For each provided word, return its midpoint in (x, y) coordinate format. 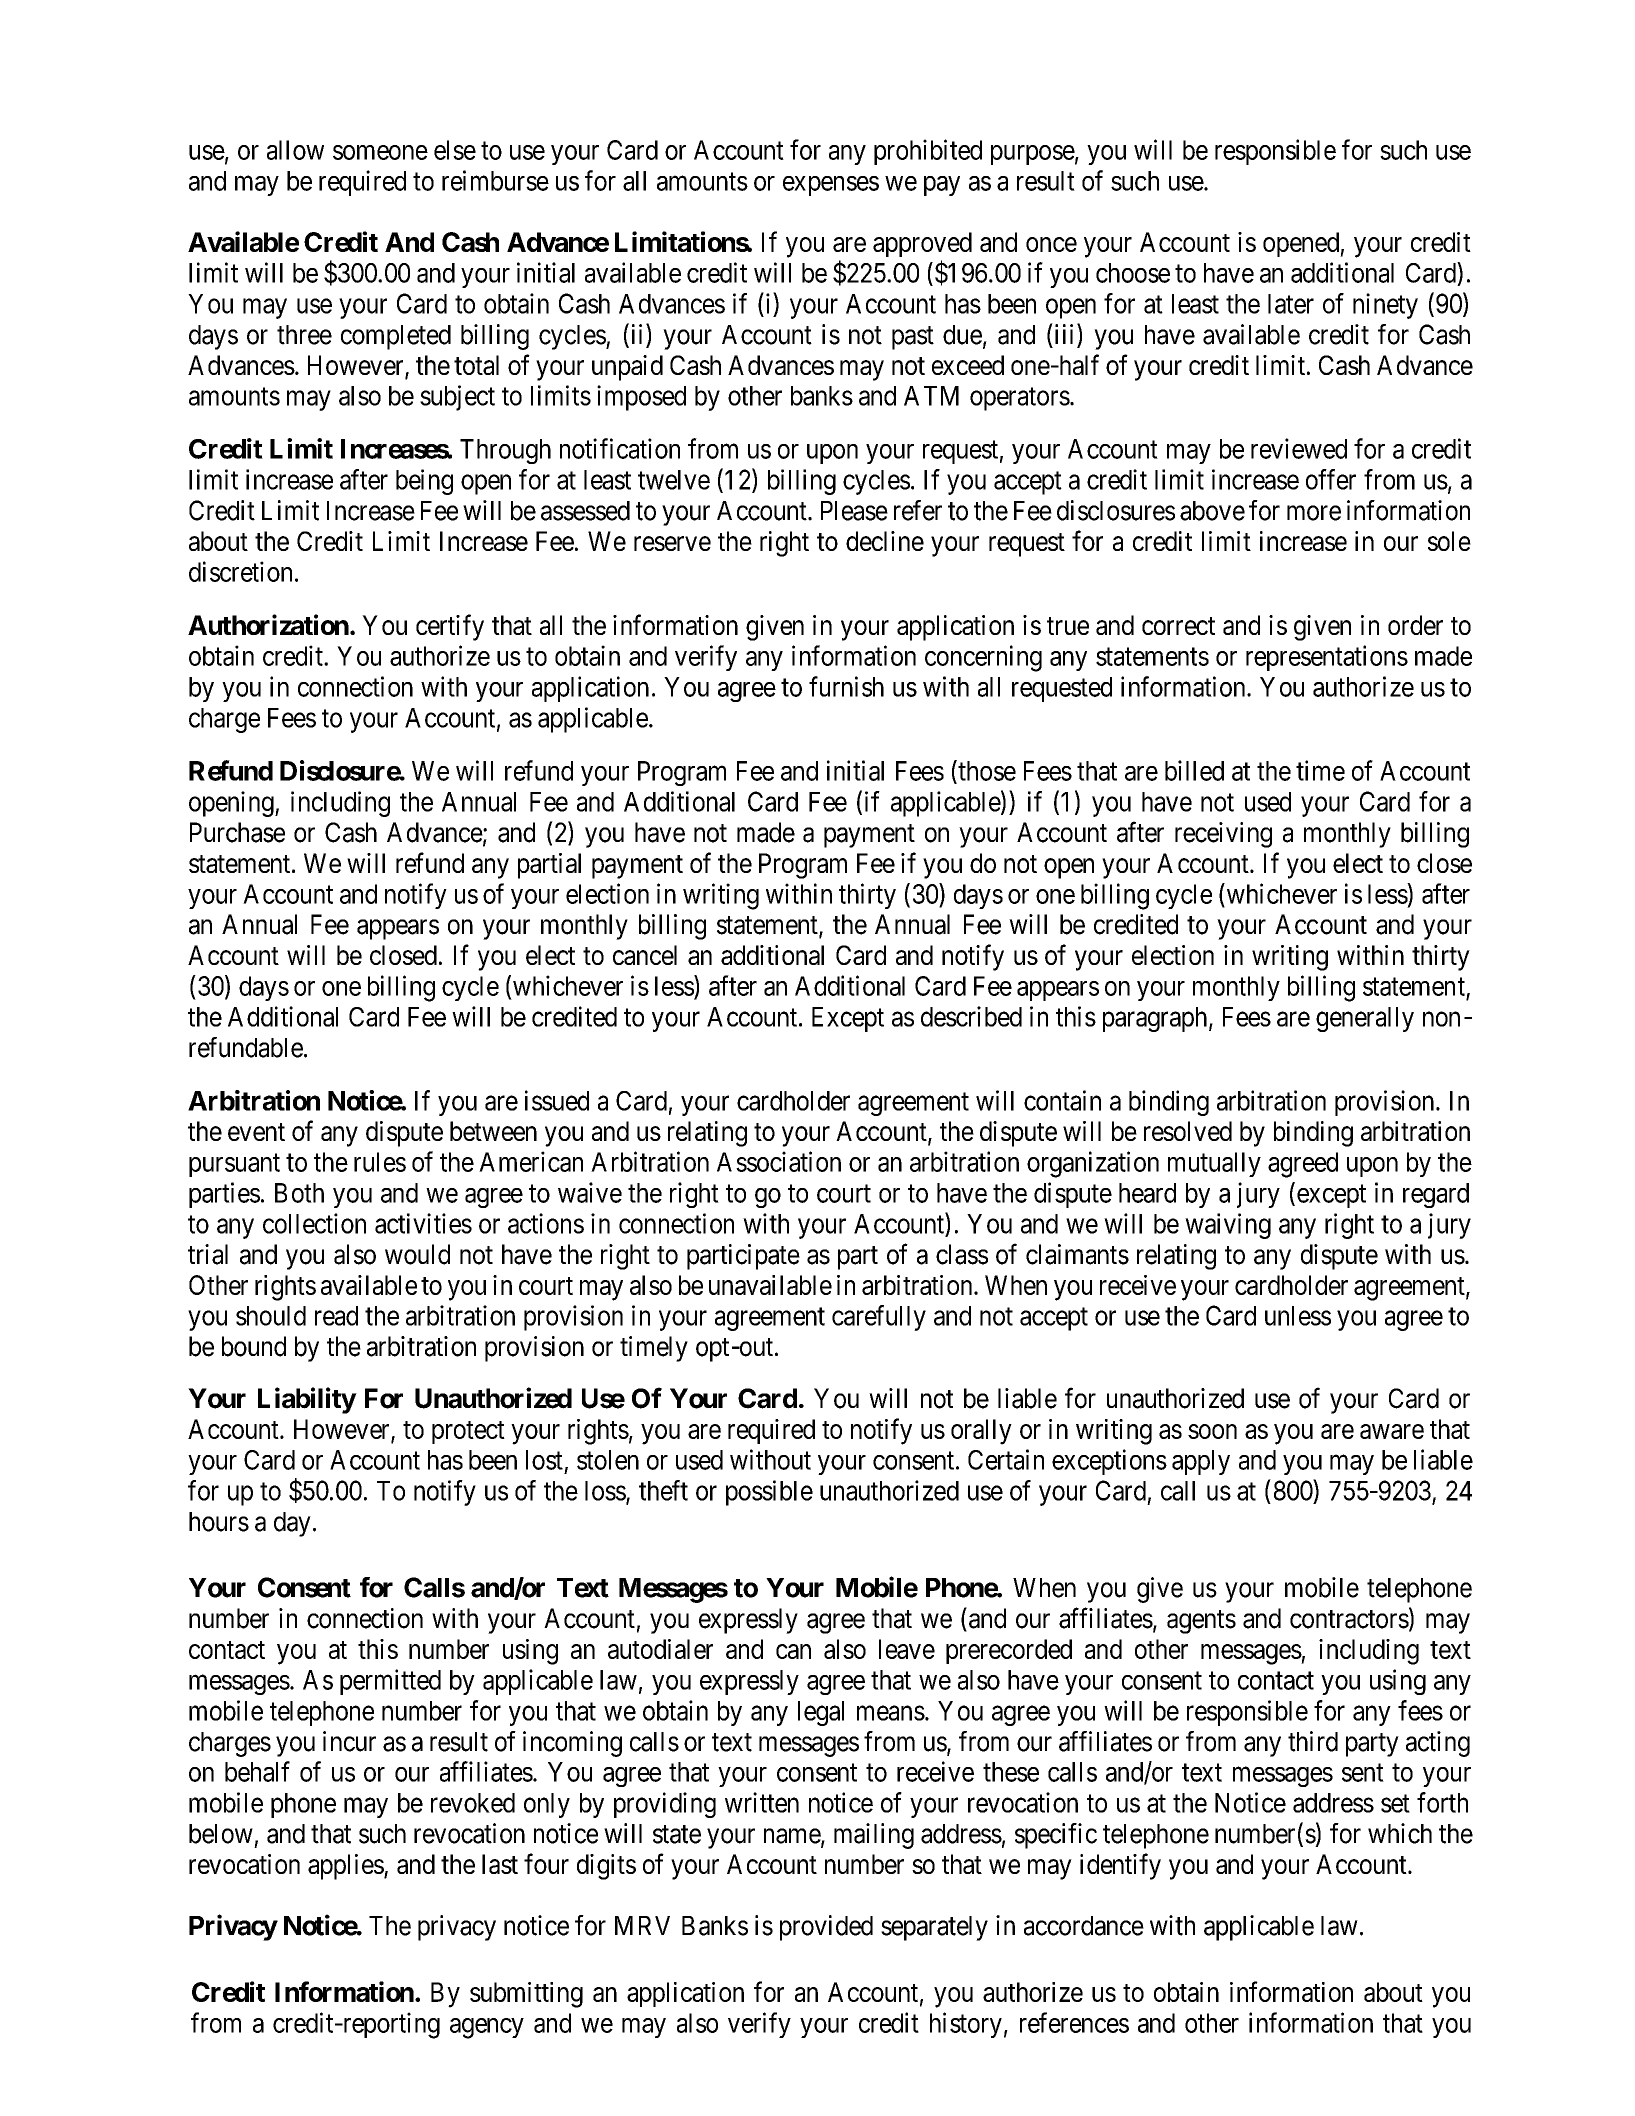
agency (487, 2028)
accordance (1084, 1926)
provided (826, 1928)
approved (922, 244)
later (1291, 304)
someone (380, 152)
